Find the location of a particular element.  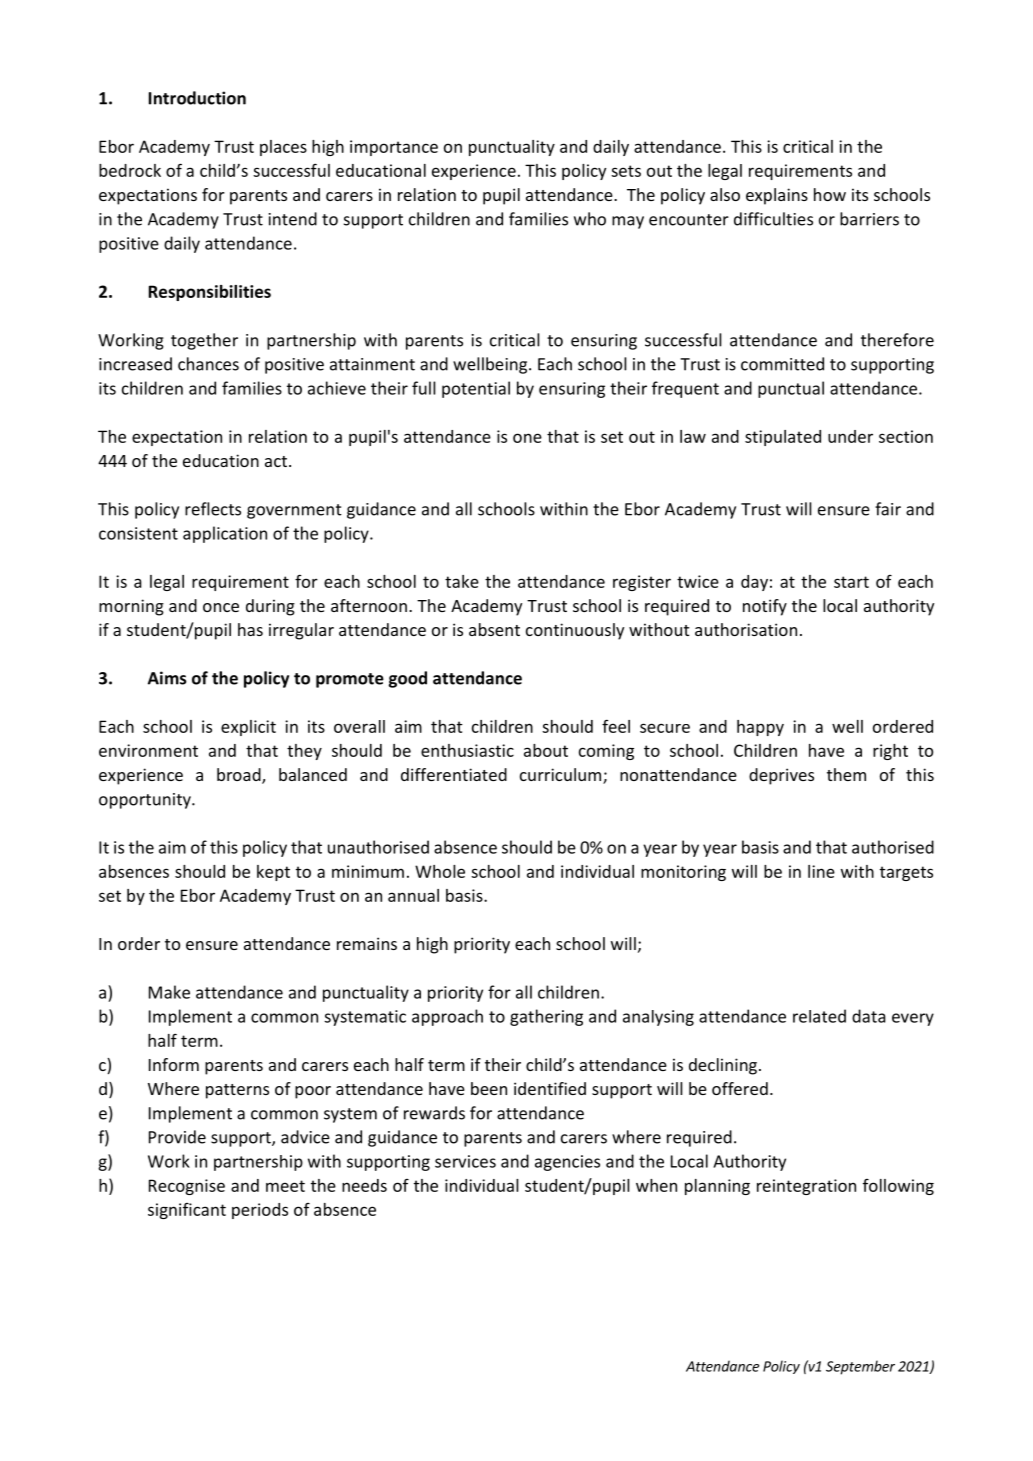

line is located at coordinates (821, 871).
